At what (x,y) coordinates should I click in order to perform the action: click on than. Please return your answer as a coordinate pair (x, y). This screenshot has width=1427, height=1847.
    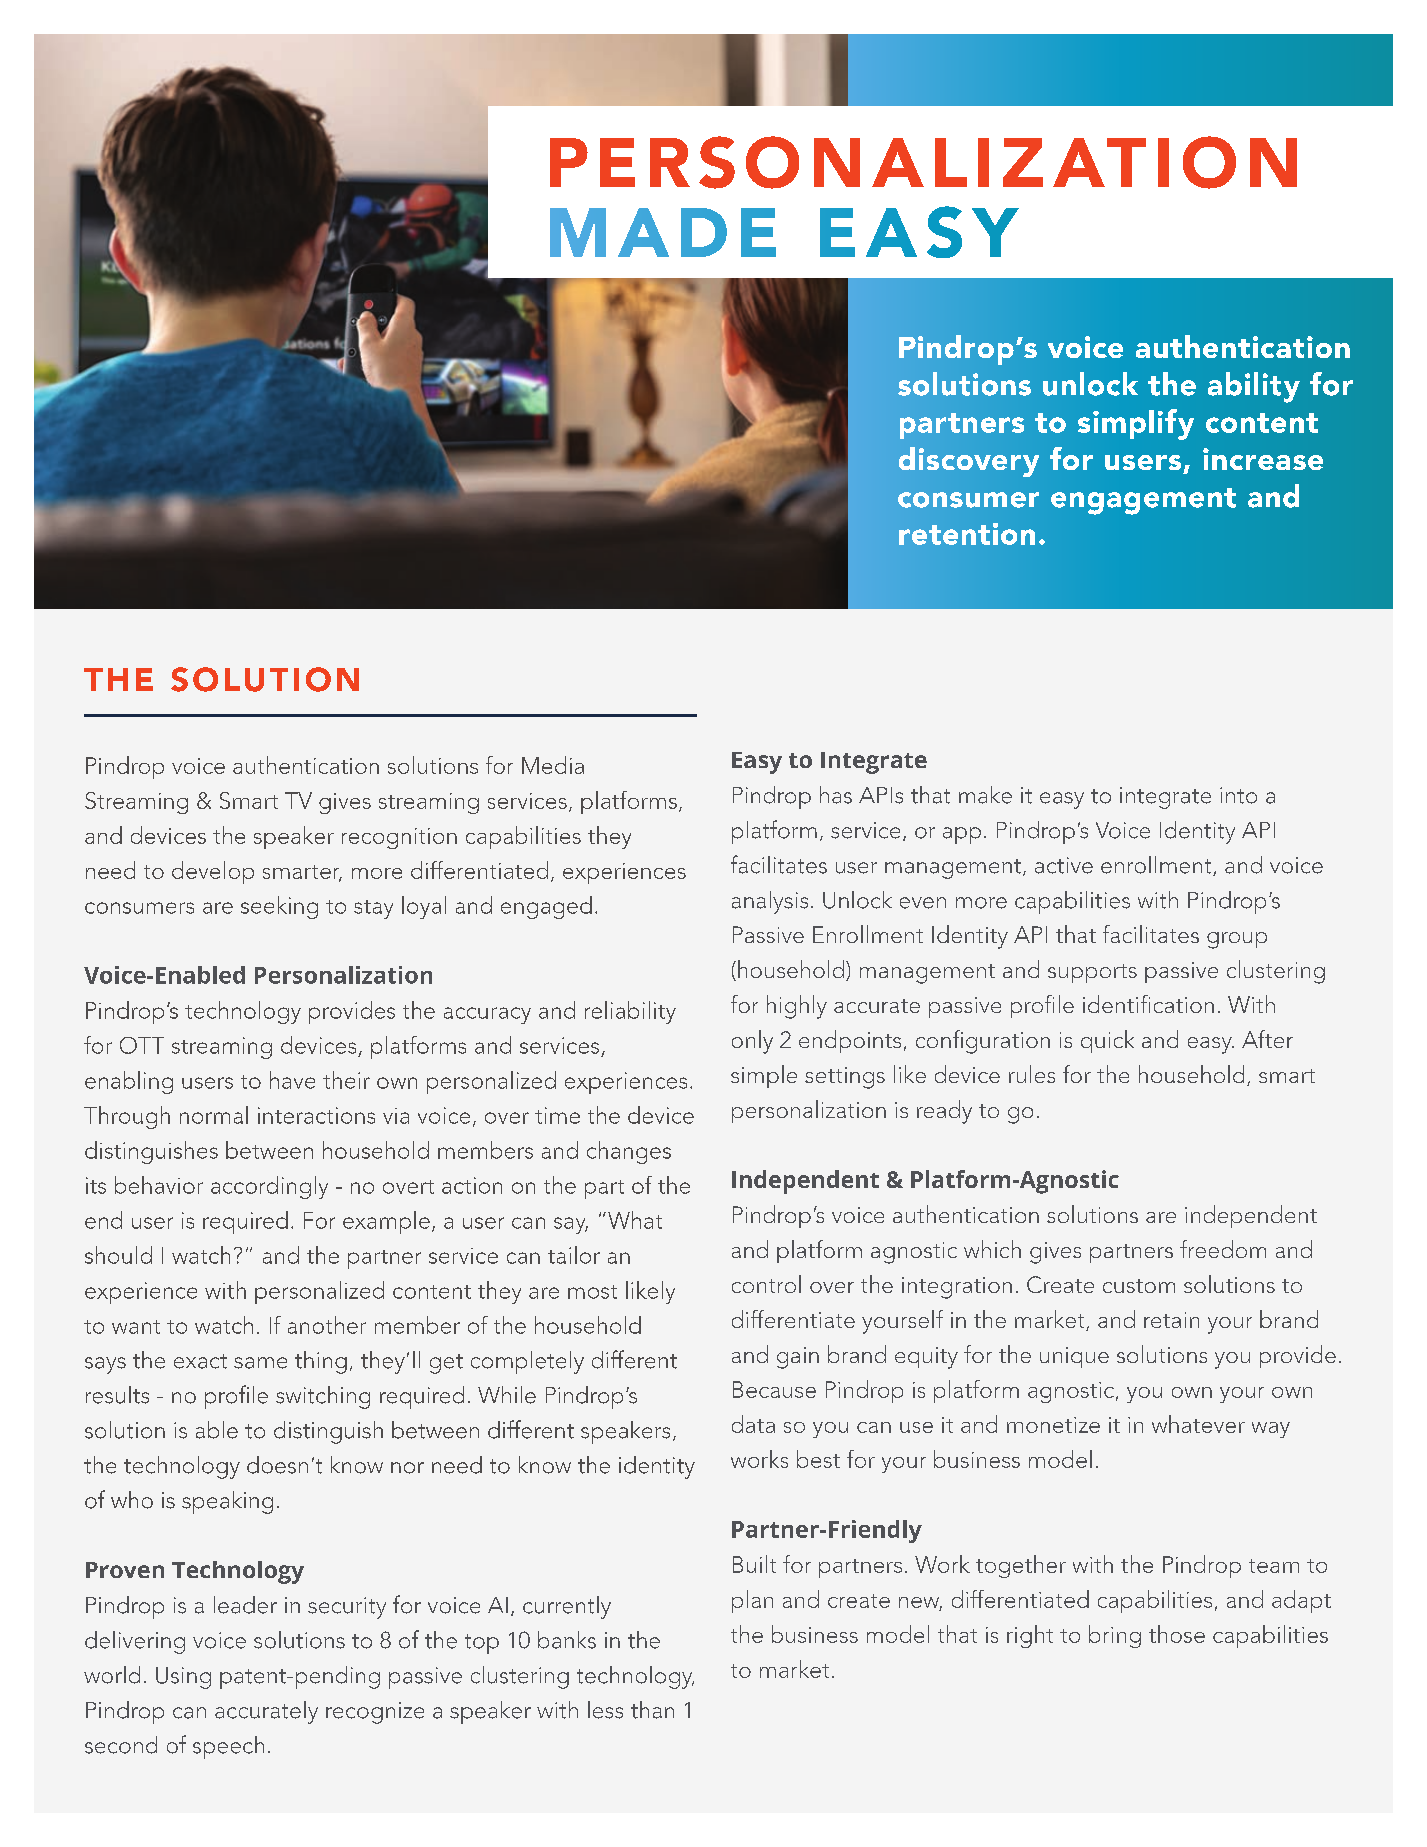
    Looking at the image, I should click on (652, 1710).
